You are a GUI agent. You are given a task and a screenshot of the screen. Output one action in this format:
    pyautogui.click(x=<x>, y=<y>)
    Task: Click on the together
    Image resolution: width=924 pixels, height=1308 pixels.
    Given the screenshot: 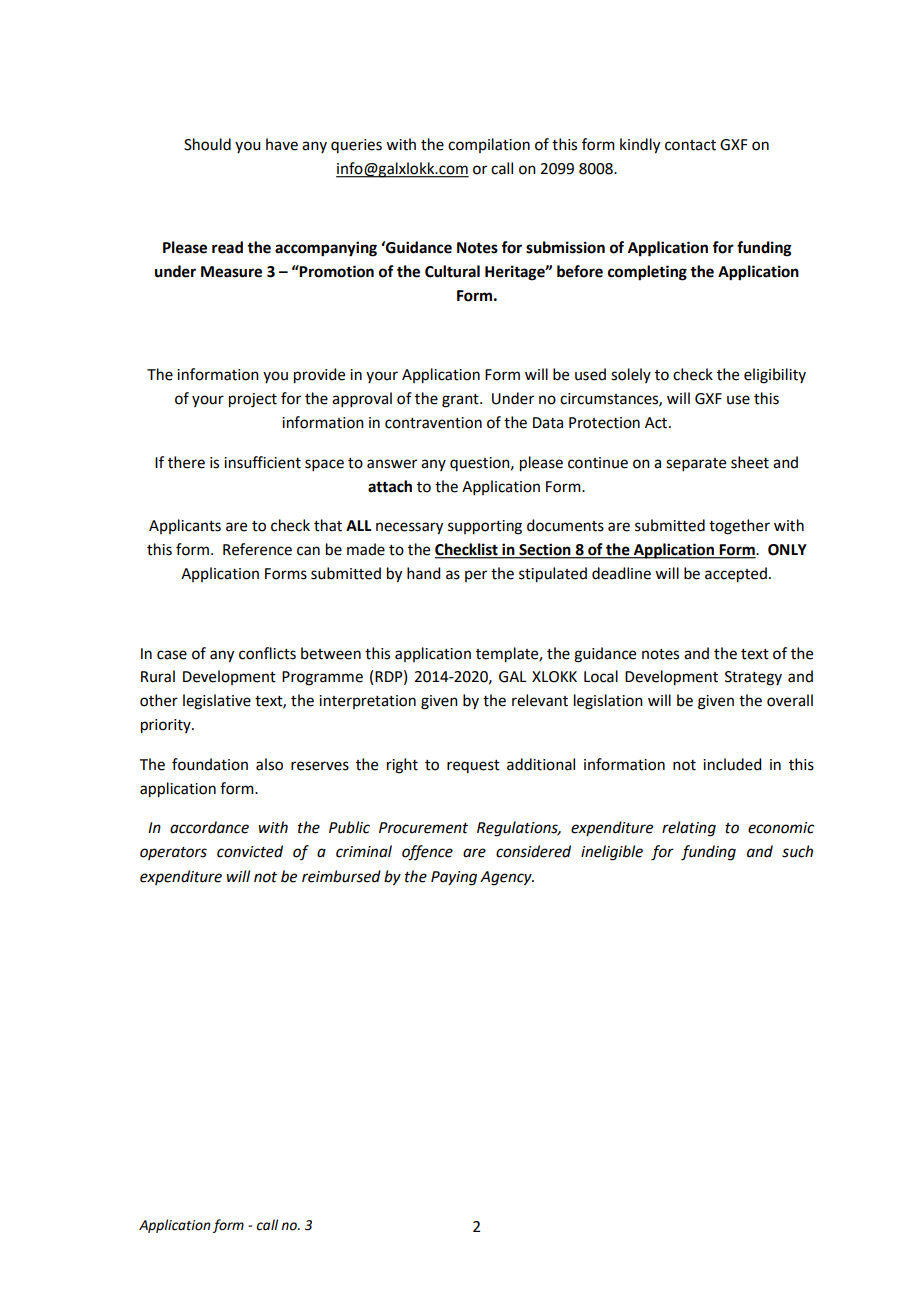 What is the action you would take?
    pyautogui.click(x=739, y=527)
